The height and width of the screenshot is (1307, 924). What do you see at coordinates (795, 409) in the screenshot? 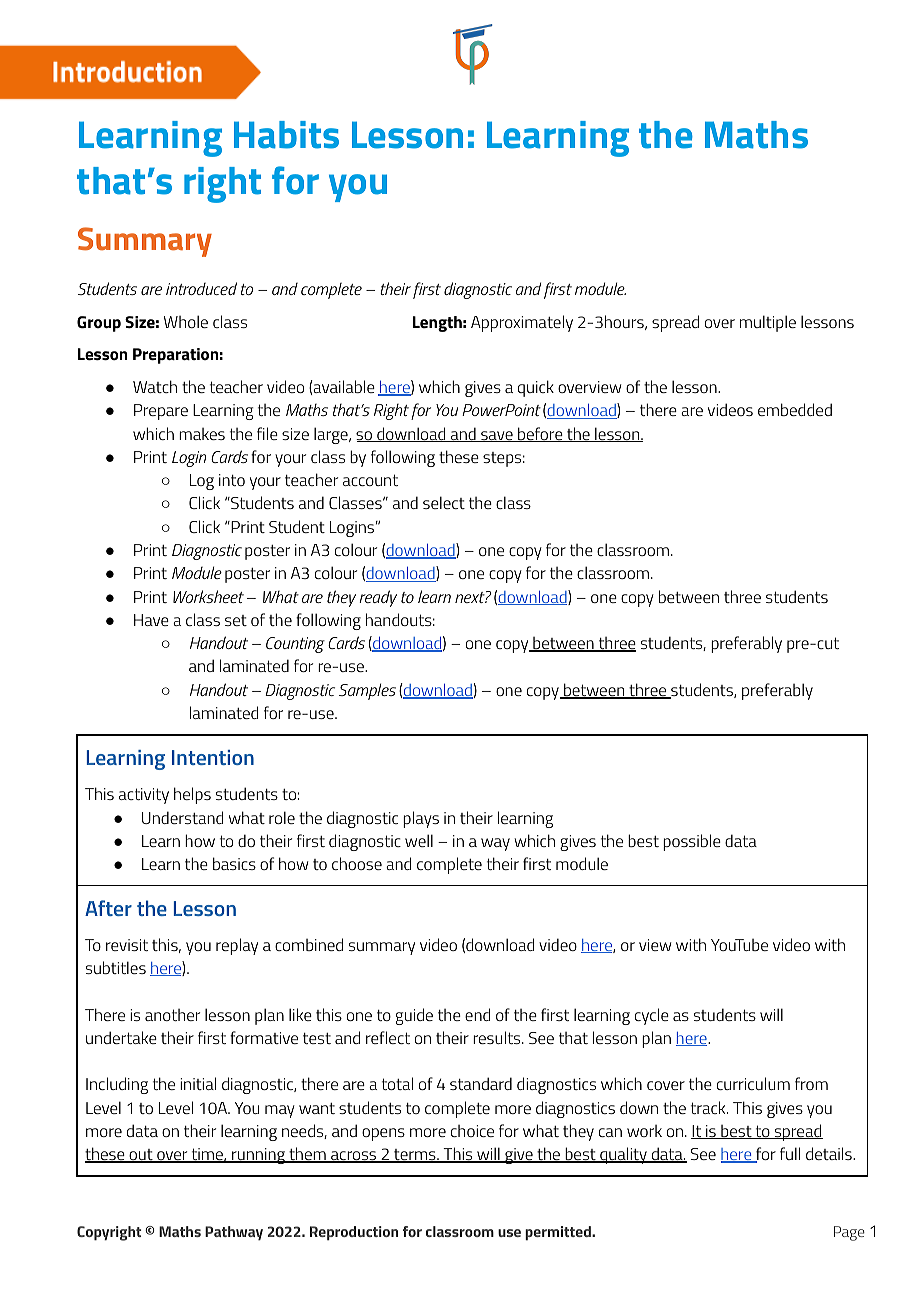
I see `embedded` at bounding box center [795, 409].
